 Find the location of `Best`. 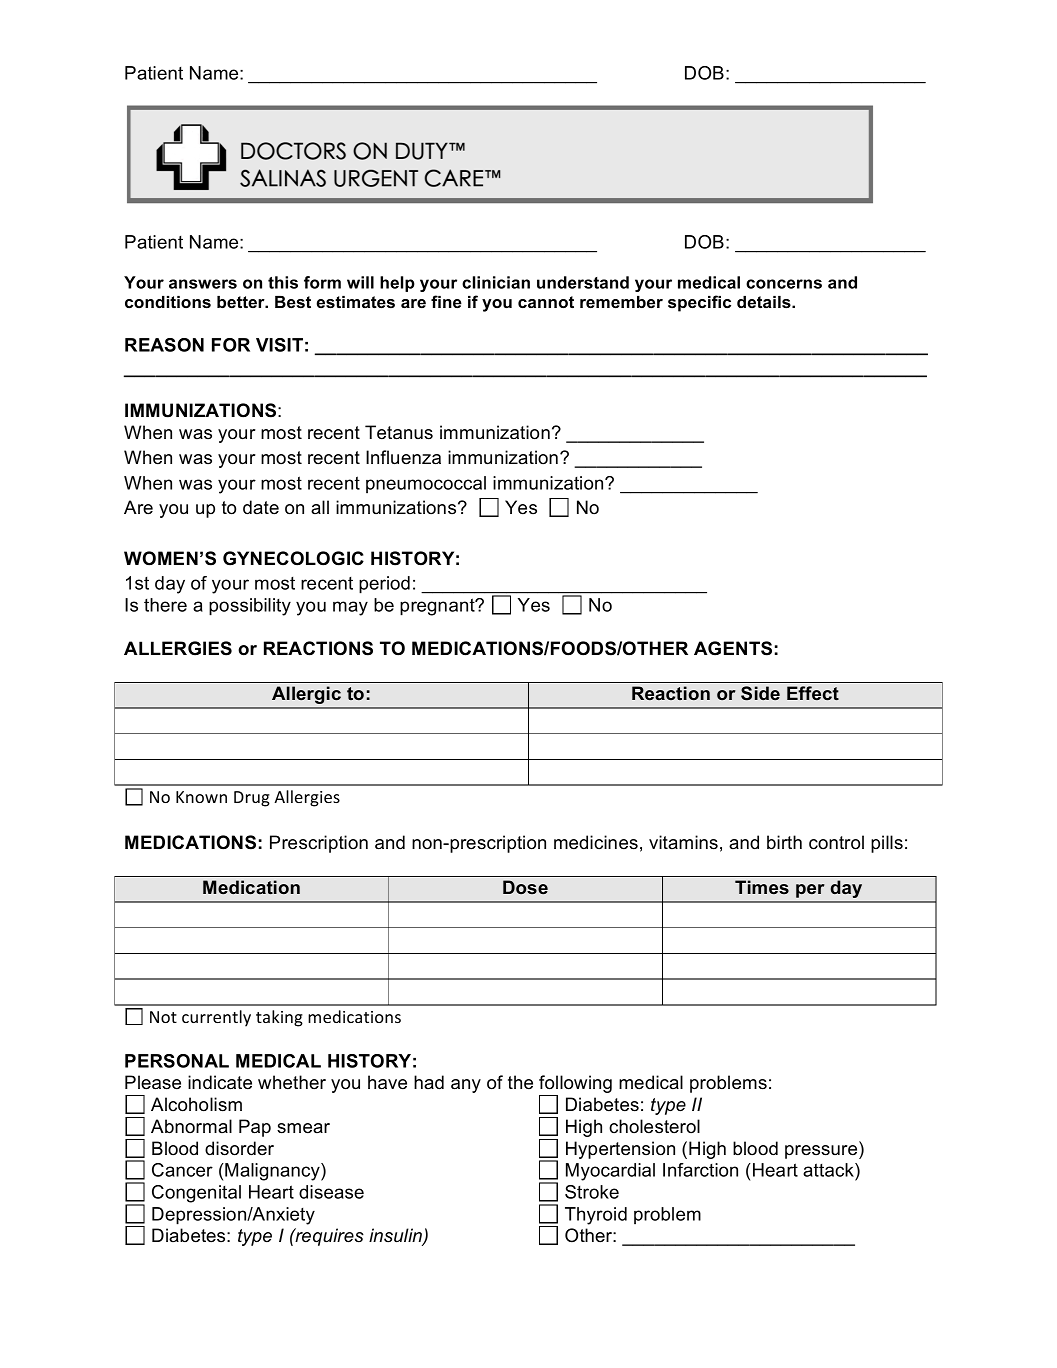

Best is located at coordinates (293, 302).
